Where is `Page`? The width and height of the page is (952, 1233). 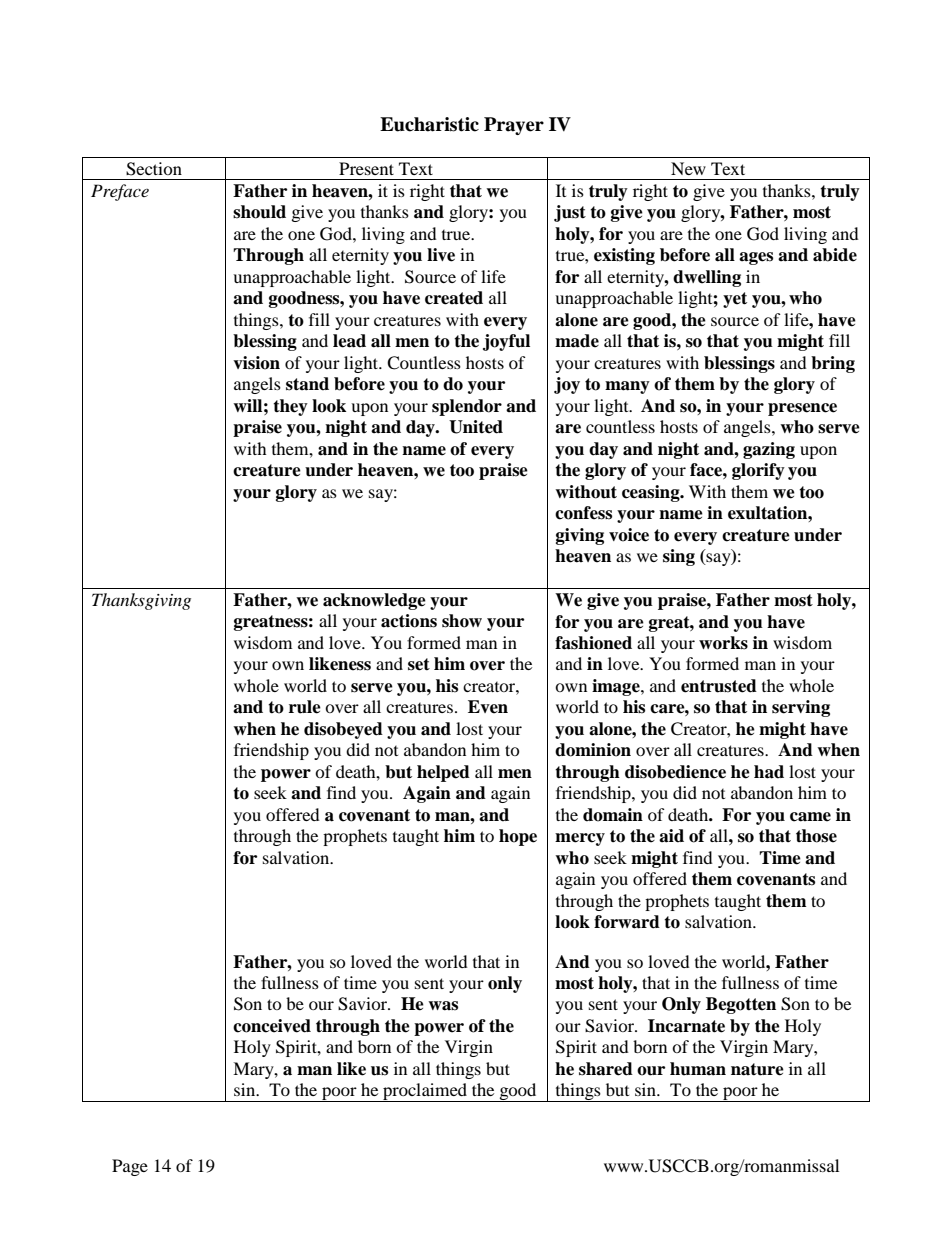
Page is located at coordinates (130, 1167).
